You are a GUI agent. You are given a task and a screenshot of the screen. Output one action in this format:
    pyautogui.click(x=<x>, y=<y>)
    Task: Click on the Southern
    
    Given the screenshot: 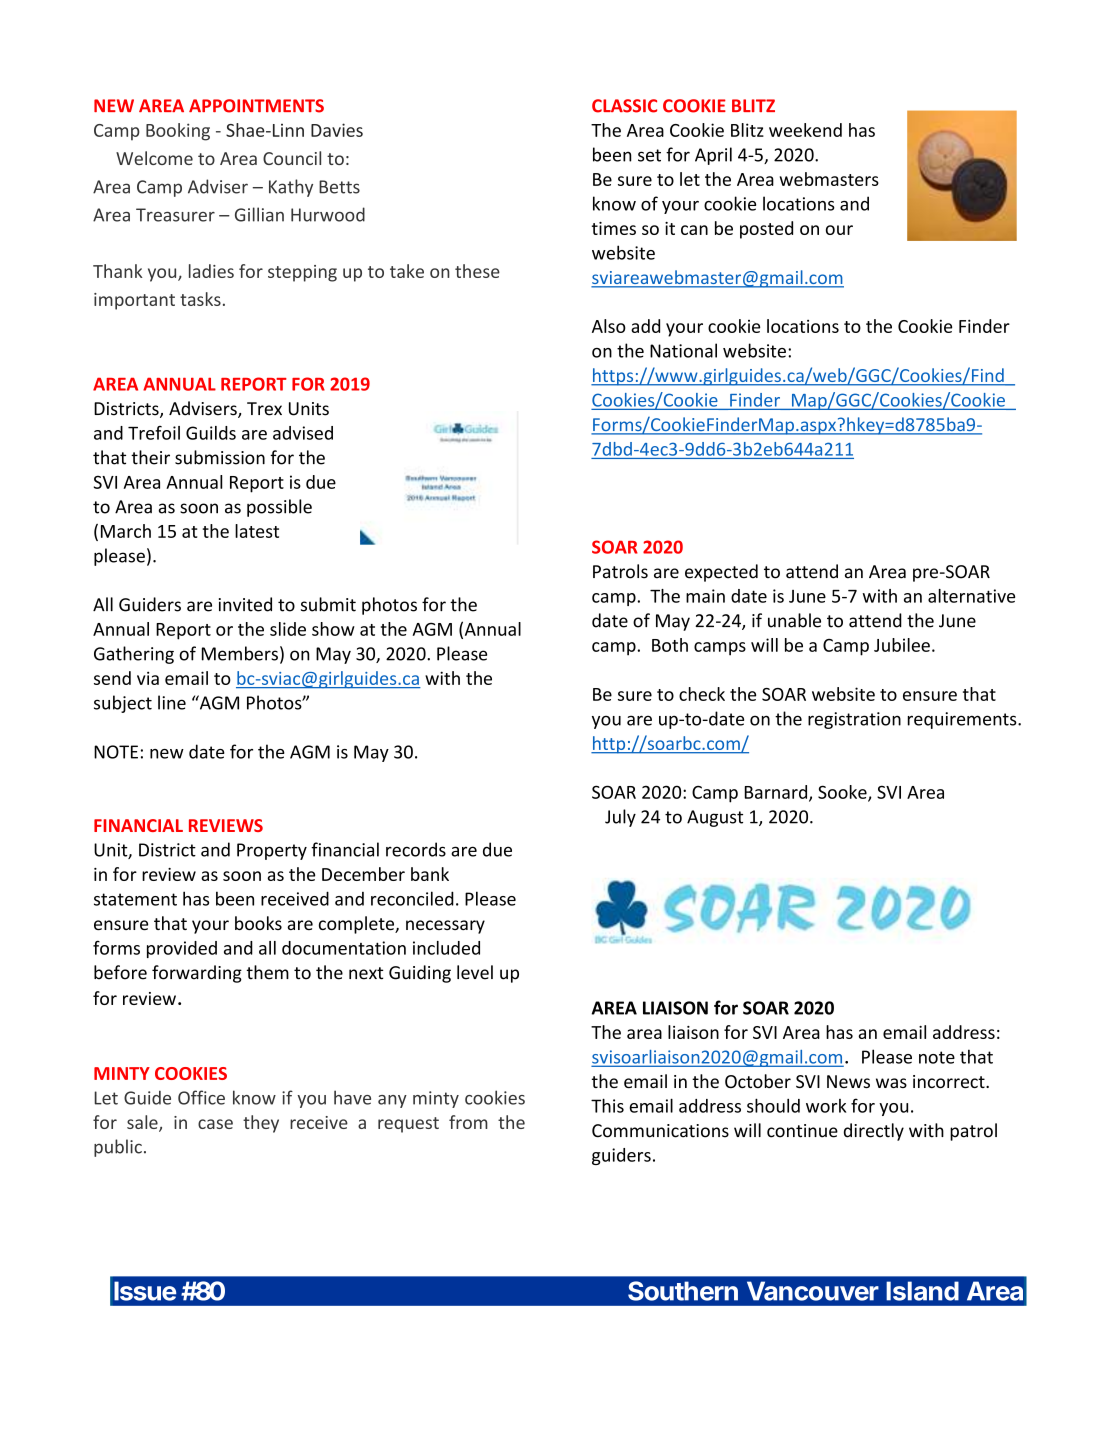 What is the action you would take?
    pyautogui.click(x=683, y=1291)
